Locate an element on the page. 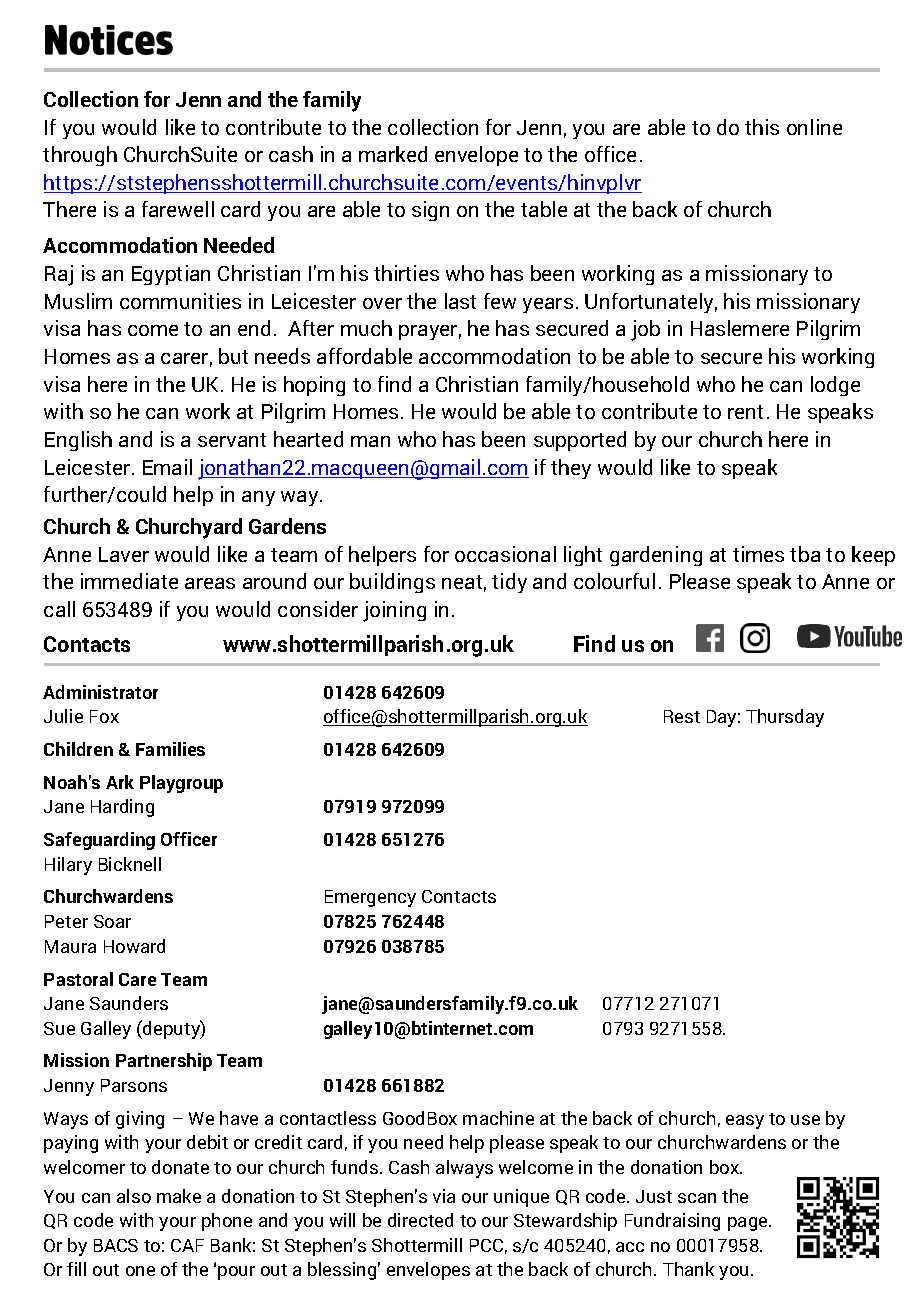 The image size is (924, 1308). this is located at coordinates (762, 127).
